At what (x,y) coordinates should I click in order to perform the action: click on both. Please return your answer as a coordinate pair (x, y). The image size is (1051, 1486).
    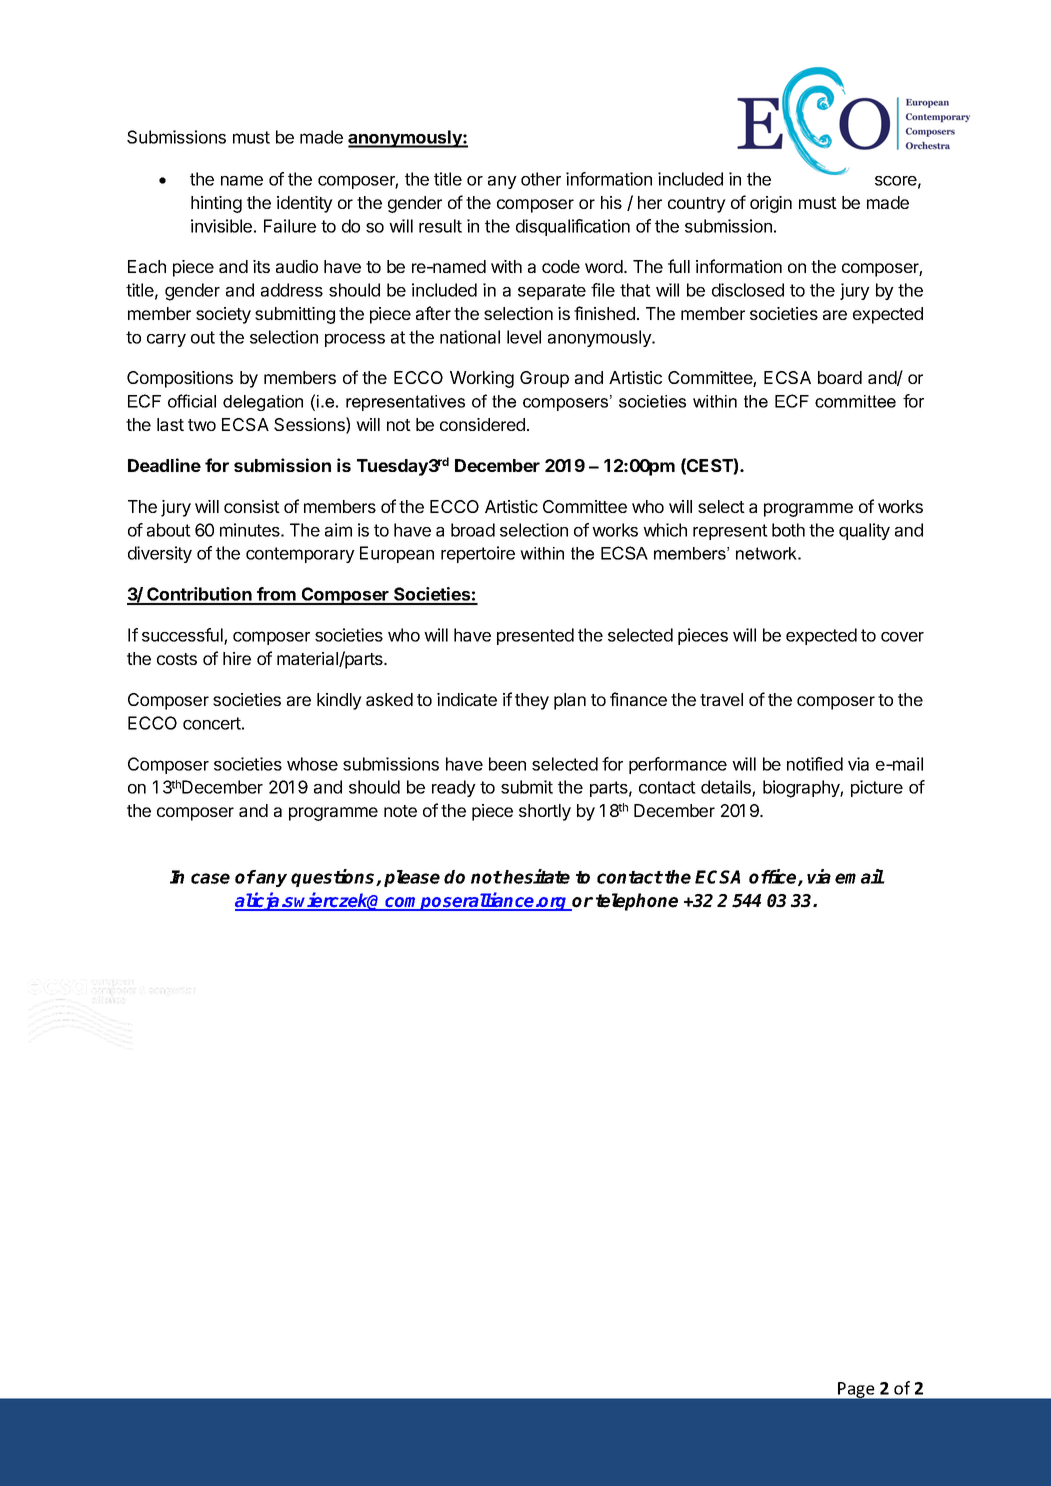
    Looking at the image, I should click on (788, 530).
